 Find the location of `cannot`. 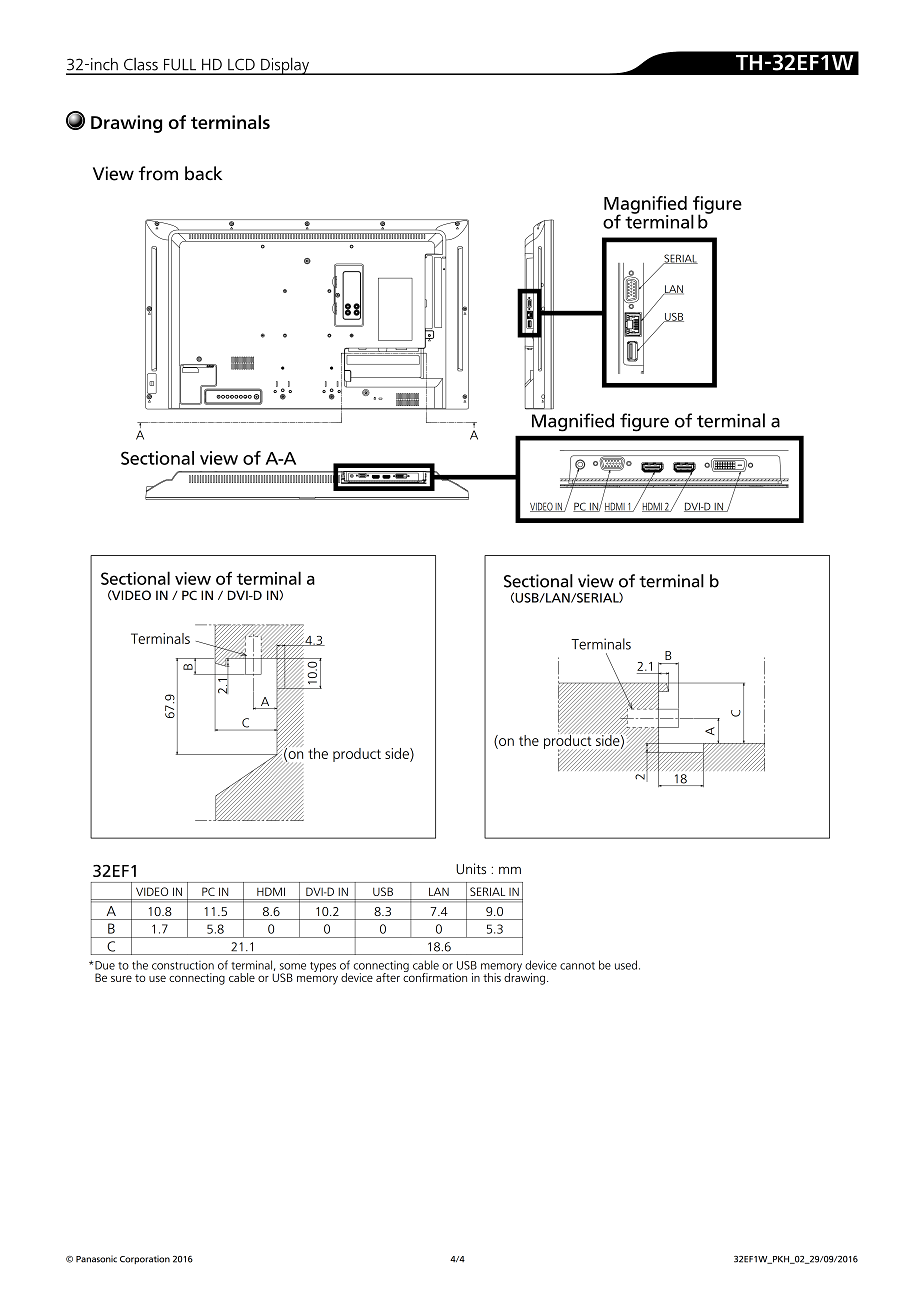

cannot is located at coordinates (577, 966).
